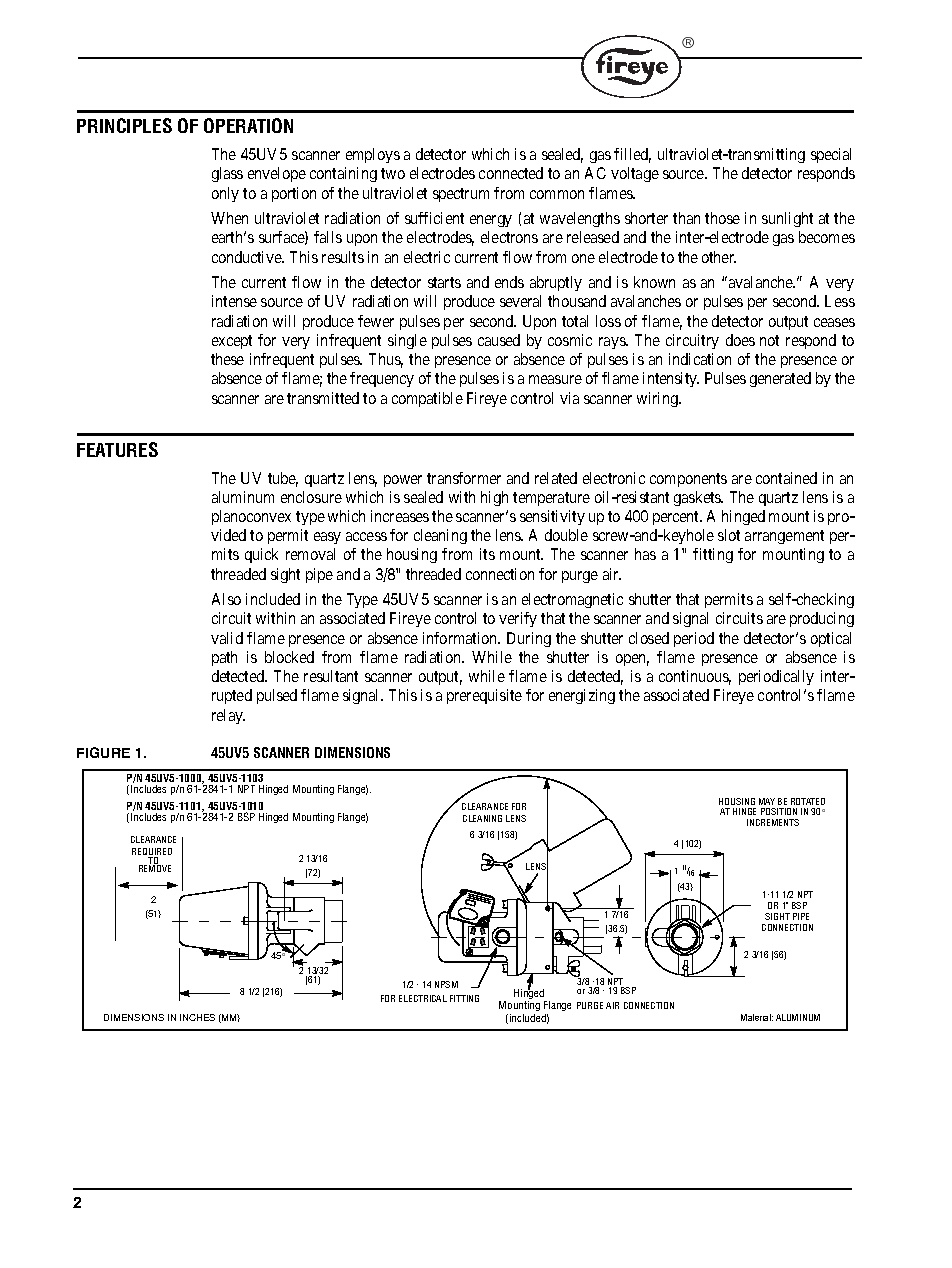 This document has height=1268, width=952. What do you see at coordinates (224, 658) in the document?
I see `path` at bounding box center [224, 658].
